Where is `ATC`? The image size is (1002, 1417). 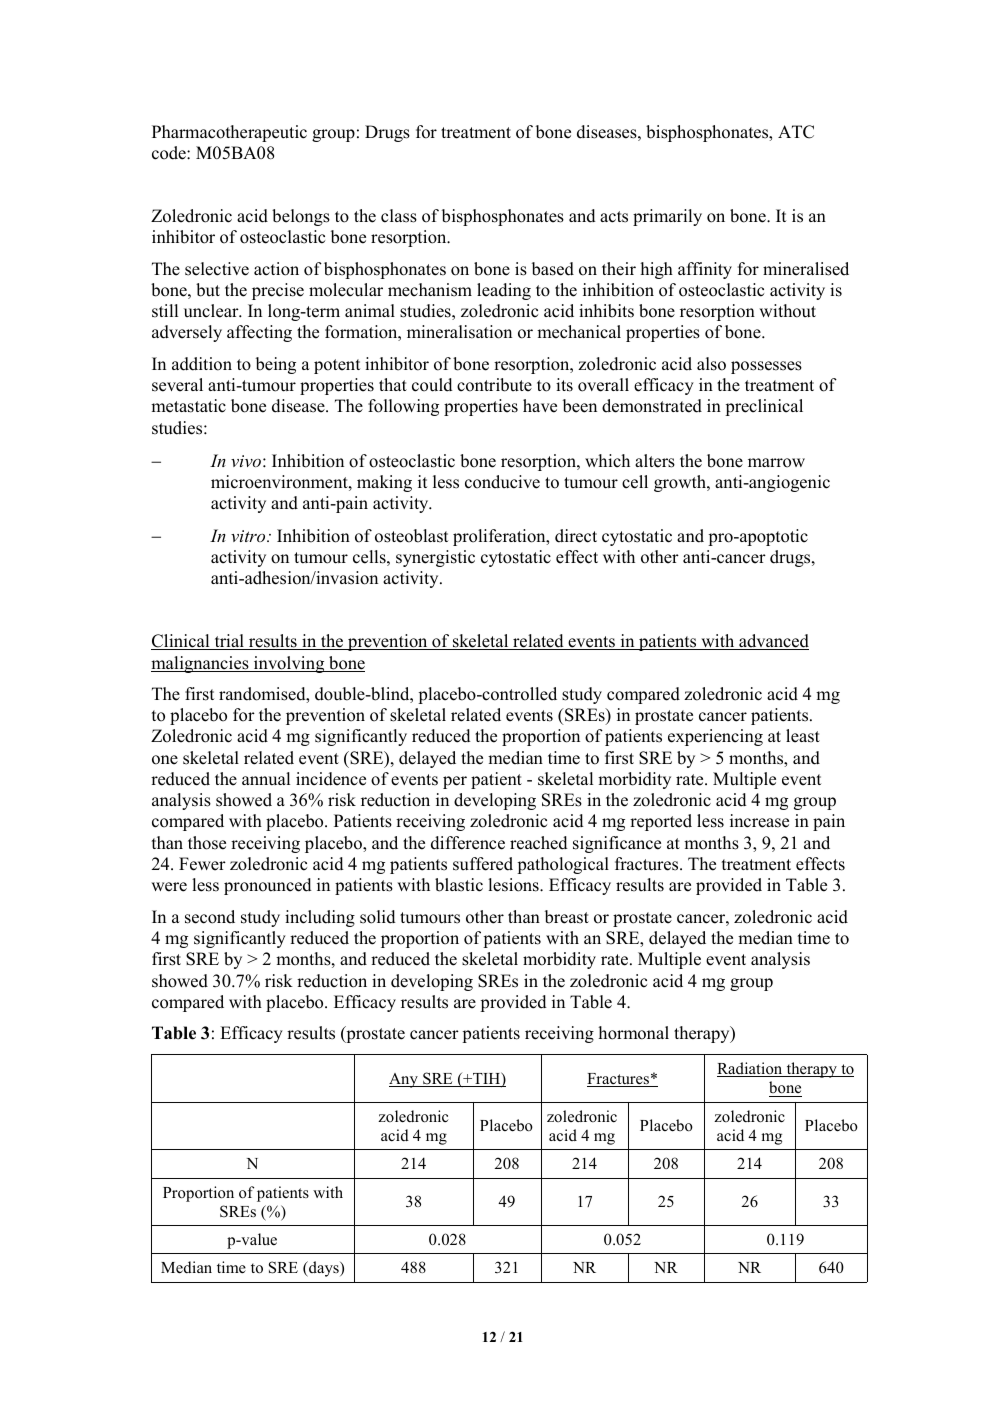
ATC is located at coordinates (796, 132).
